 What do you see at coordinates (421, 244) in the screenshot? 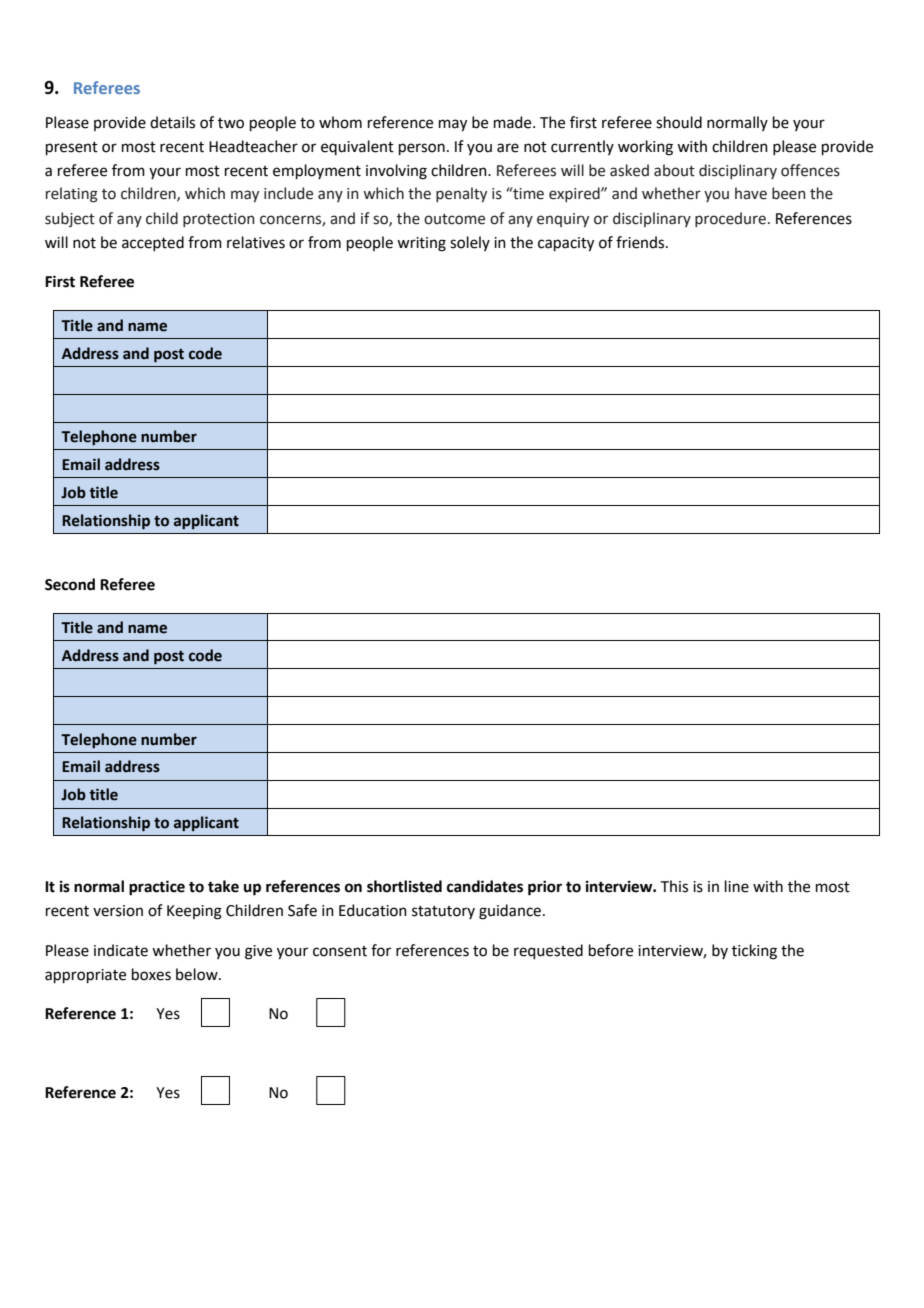
I see `writing` at bounding box center [421, 244].
